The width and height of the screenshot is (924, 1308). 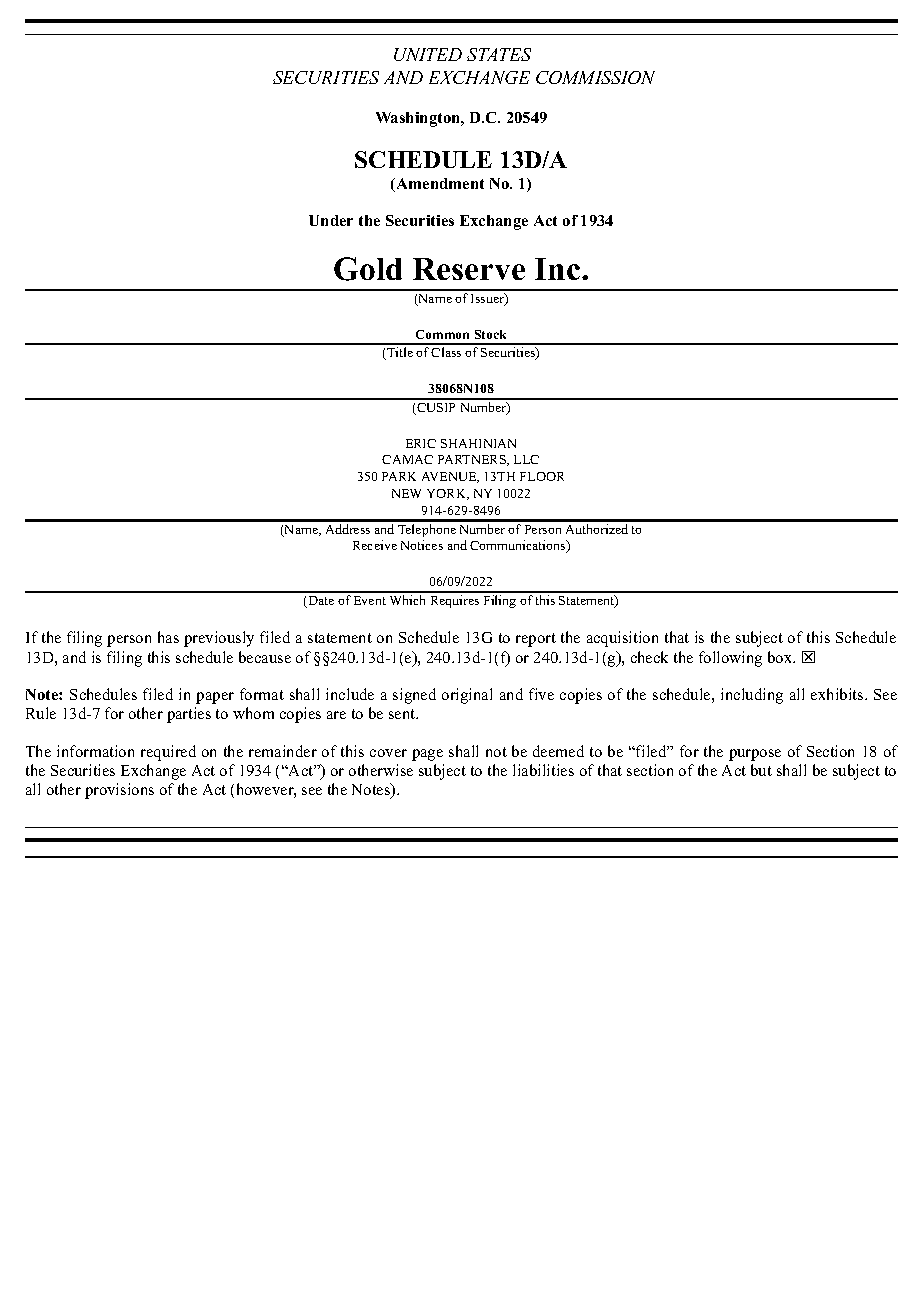 What do you see at coordinates (519, 546) in the screenshot?
I see `Communications` at bounding box center [519, 546].
